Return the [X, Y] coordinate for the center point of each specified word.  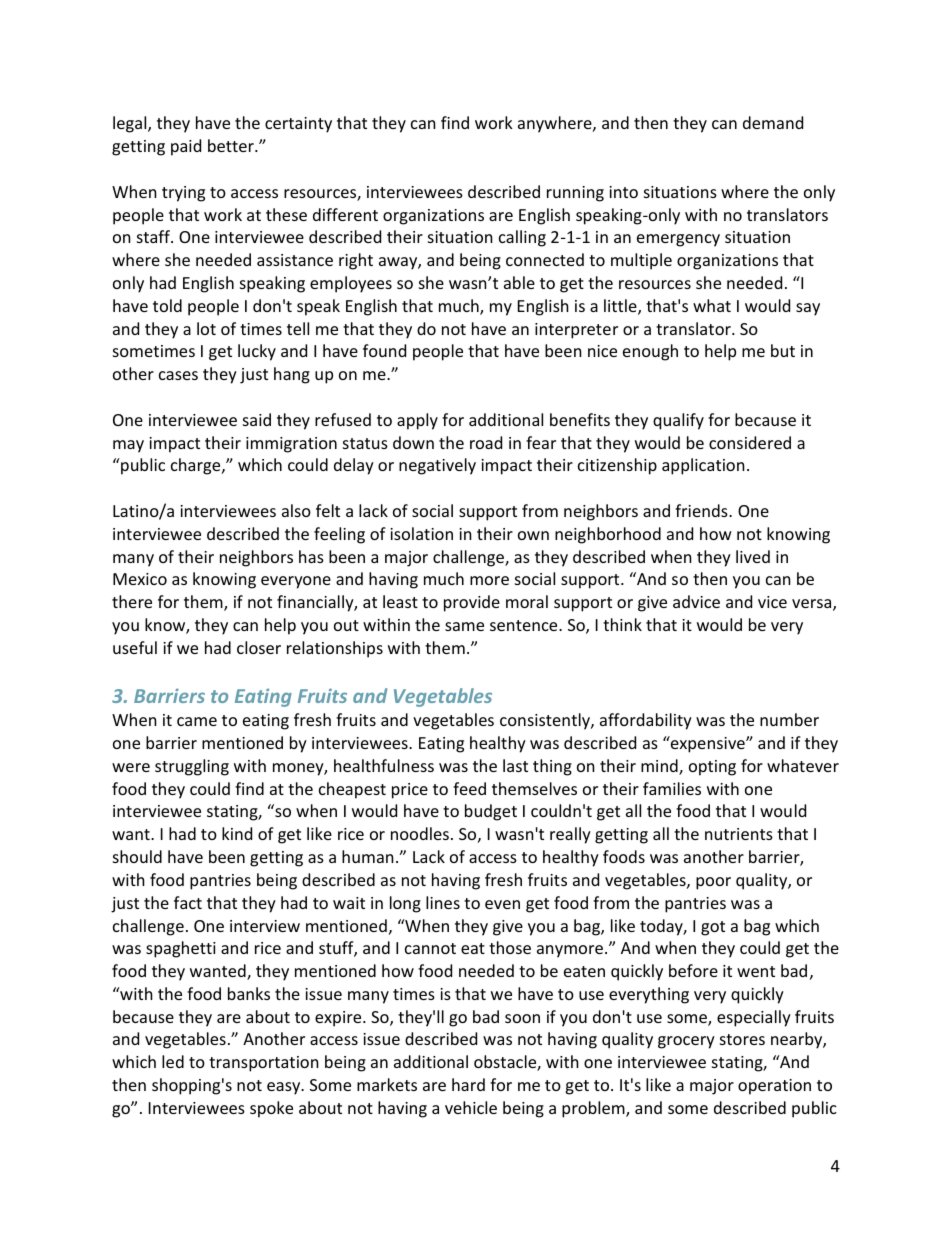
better [232, 145]
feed [469, 788]
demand [773, 122]
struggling [192, 767]
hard [468, 1084]
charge [197, 466]
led [173, 1061]
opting [712, 768]
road [486, 442]
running [575, 194]
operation [774, 1087]
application [703, 466]
